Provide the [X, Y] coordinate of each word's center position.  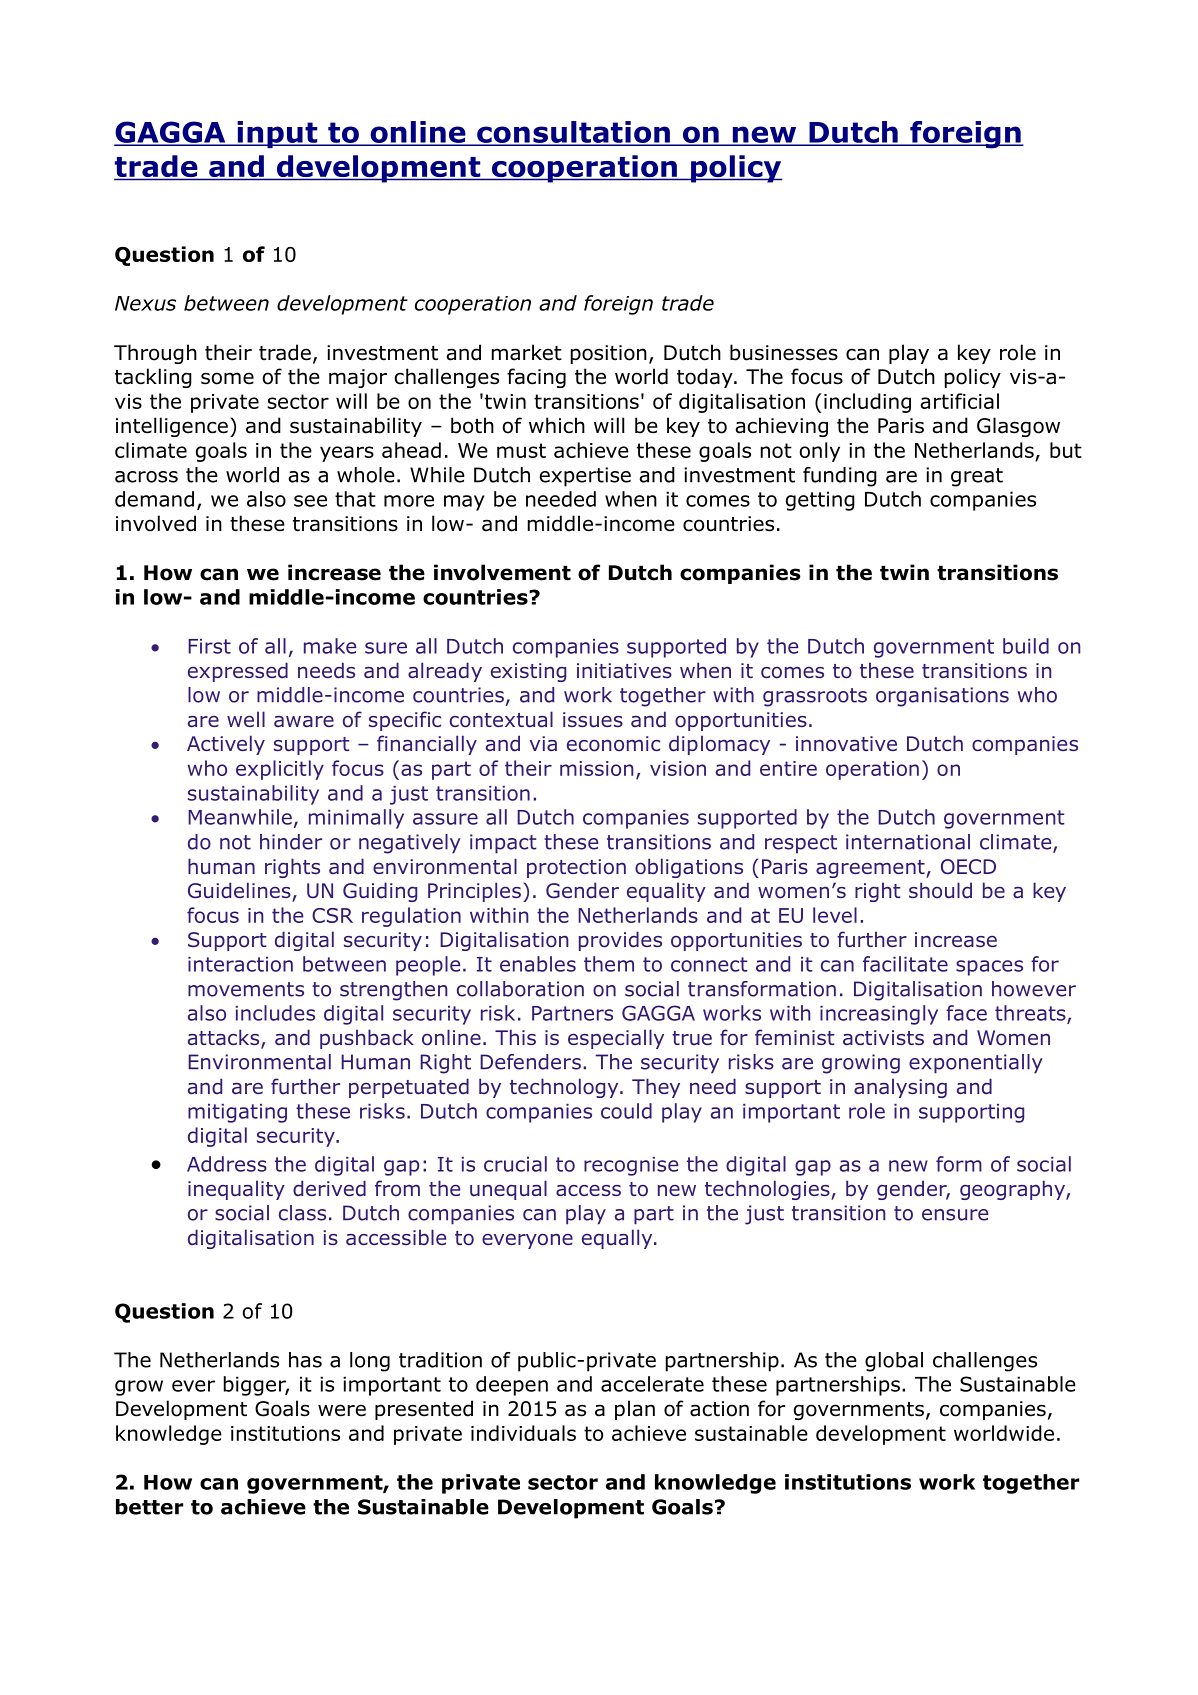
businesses [784, 352]
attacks [225, 1038]
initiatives [624, 670]
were [342, 1410]
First [209, 646]
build [1026, 646]
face [966, 1013]
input [277, 134]
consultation [573, 133]
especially [616, 1039]
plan [635, 1410]
